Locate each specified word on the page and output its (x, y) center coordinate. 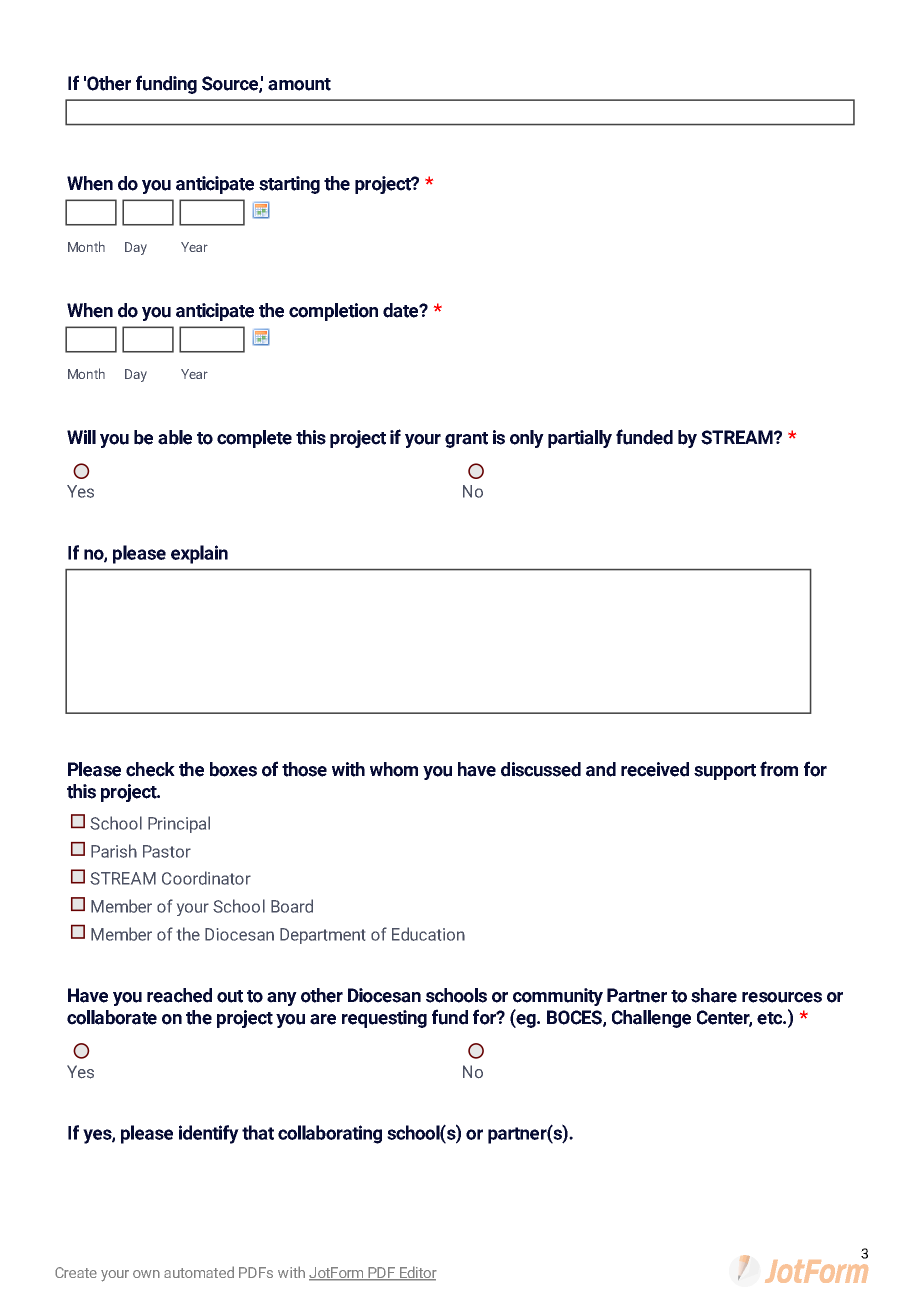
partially (580, 439)
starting (289, 185)
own (146, 1274)
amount (299, 84)
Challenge (651, 1019)
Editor (417, 1273)
